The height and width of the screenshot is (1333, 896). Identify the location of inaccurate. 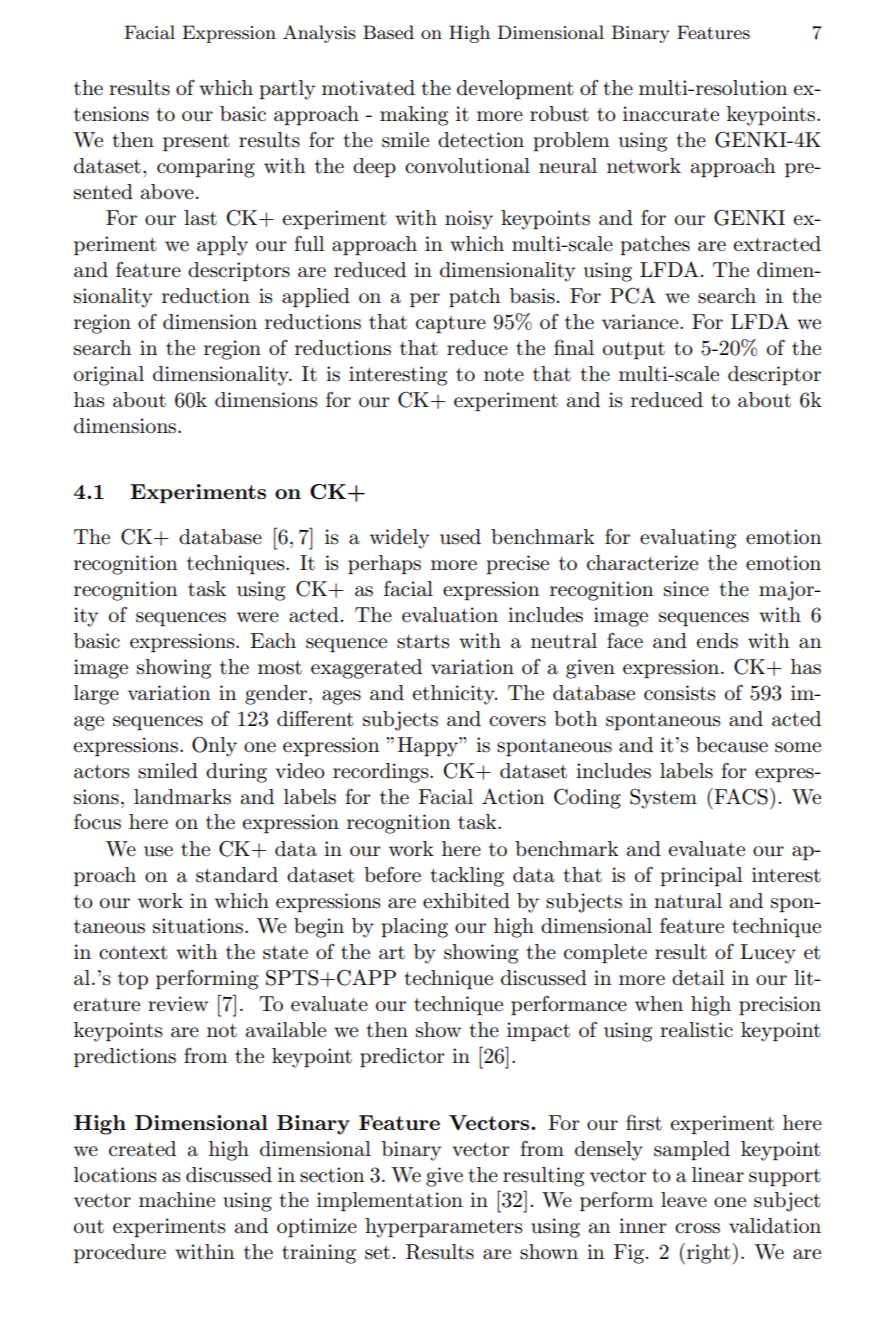
(671, 114).
